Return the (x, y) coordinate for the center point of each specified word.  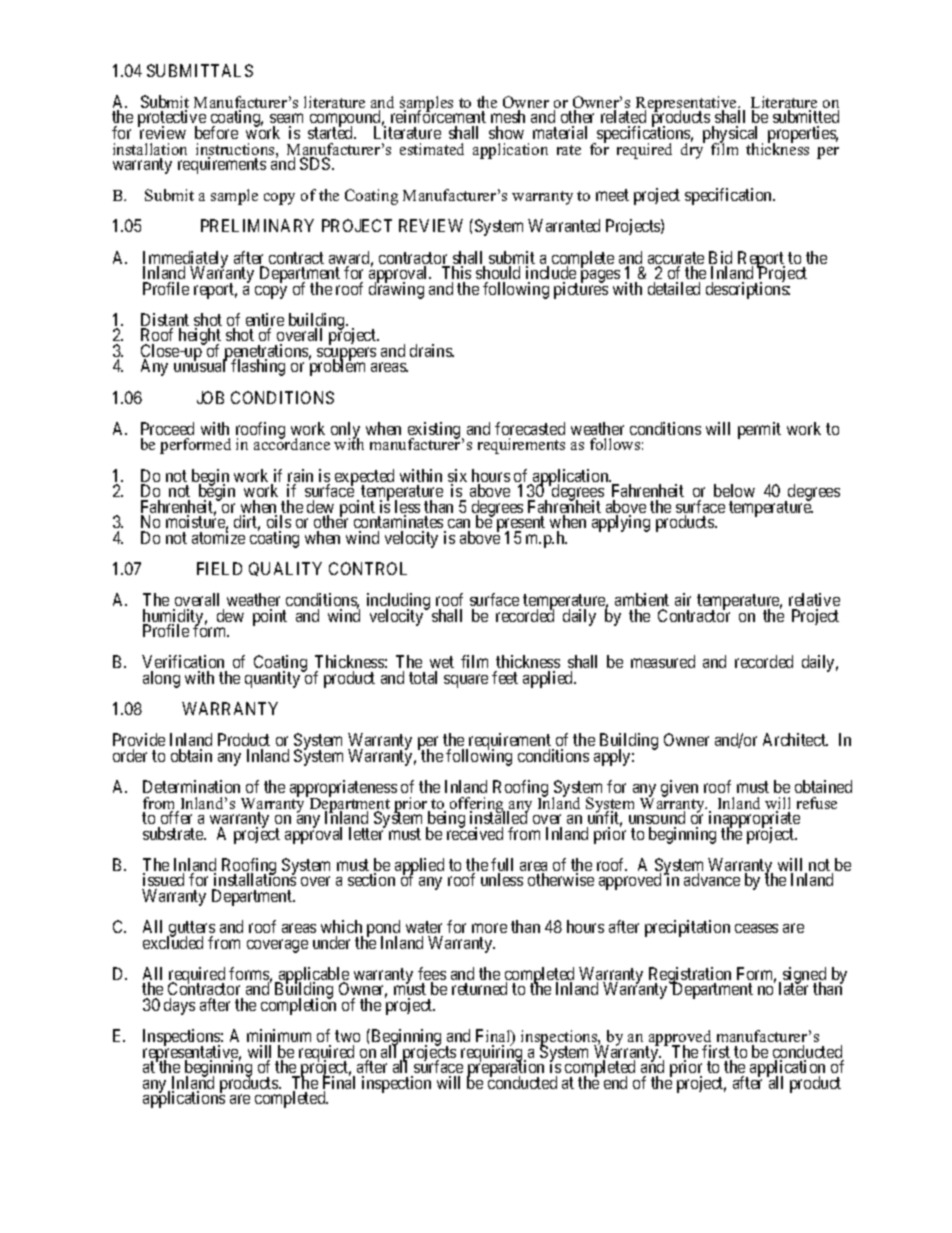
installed (499, 817)
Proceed (167, 428)
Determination (191, 786)
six (457, 477)
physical (730, 136)
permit (759, 430)
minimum (279, 1035)
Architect (795, 739)
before (216, 132)
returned (479, 988)
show (506, 132)
